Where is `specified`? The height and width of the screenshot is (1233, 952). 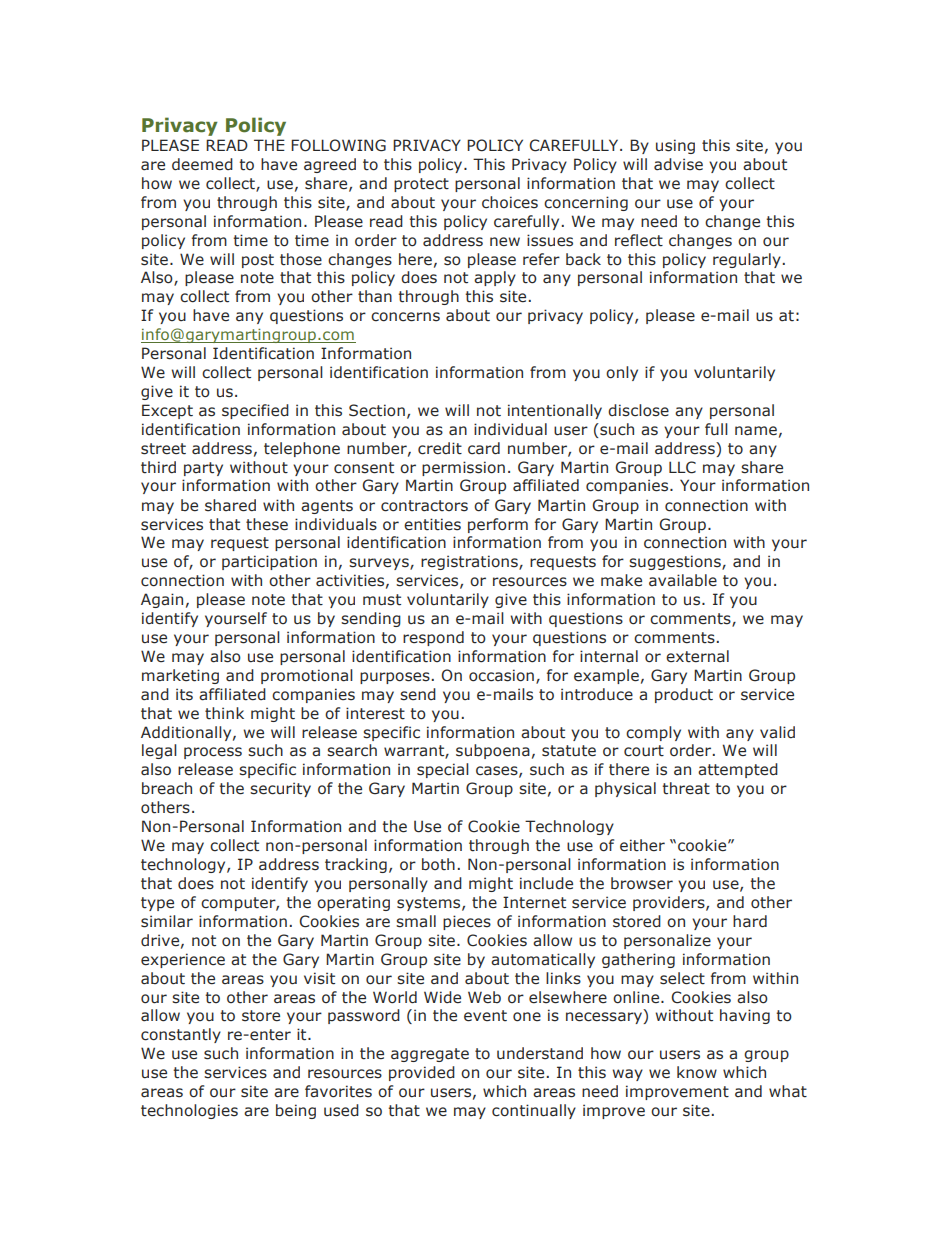
specified is located at coordinates (255, 411).
